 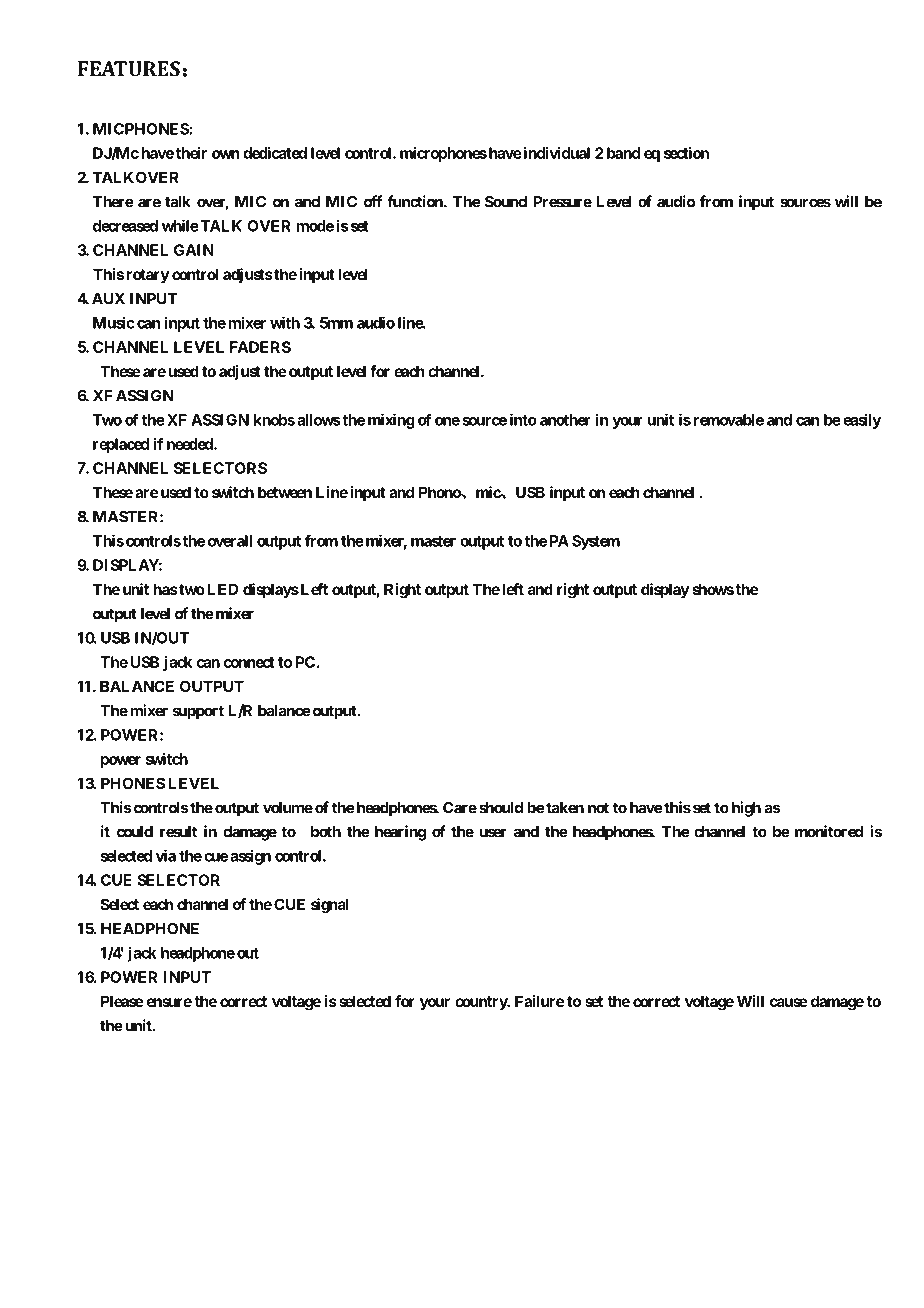 What do you see at coordinates (506, 202) in the page?
I see `Sound` at bounding box center [506, 202].
